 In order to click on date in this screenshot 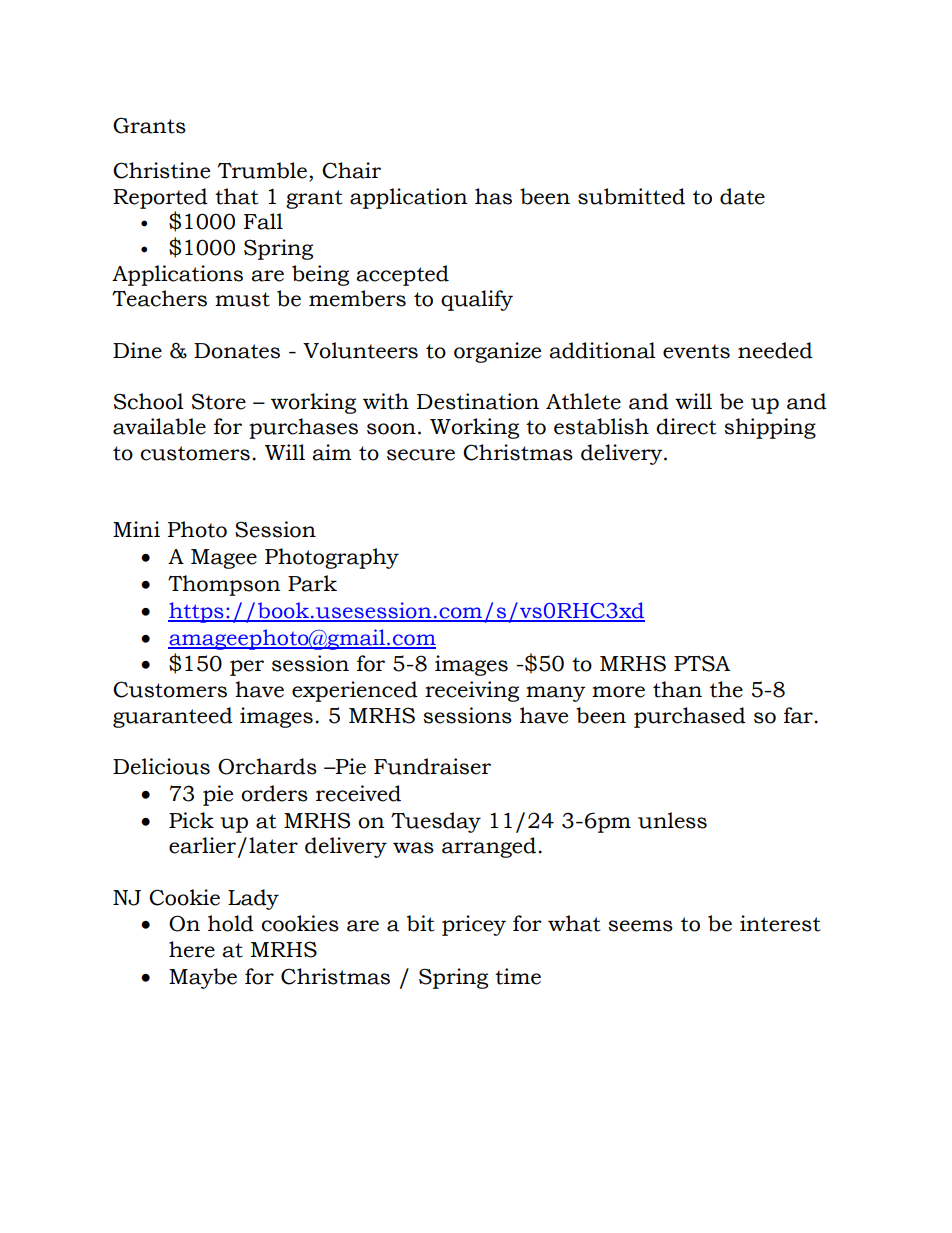, I will do `click(742, 196)`.
